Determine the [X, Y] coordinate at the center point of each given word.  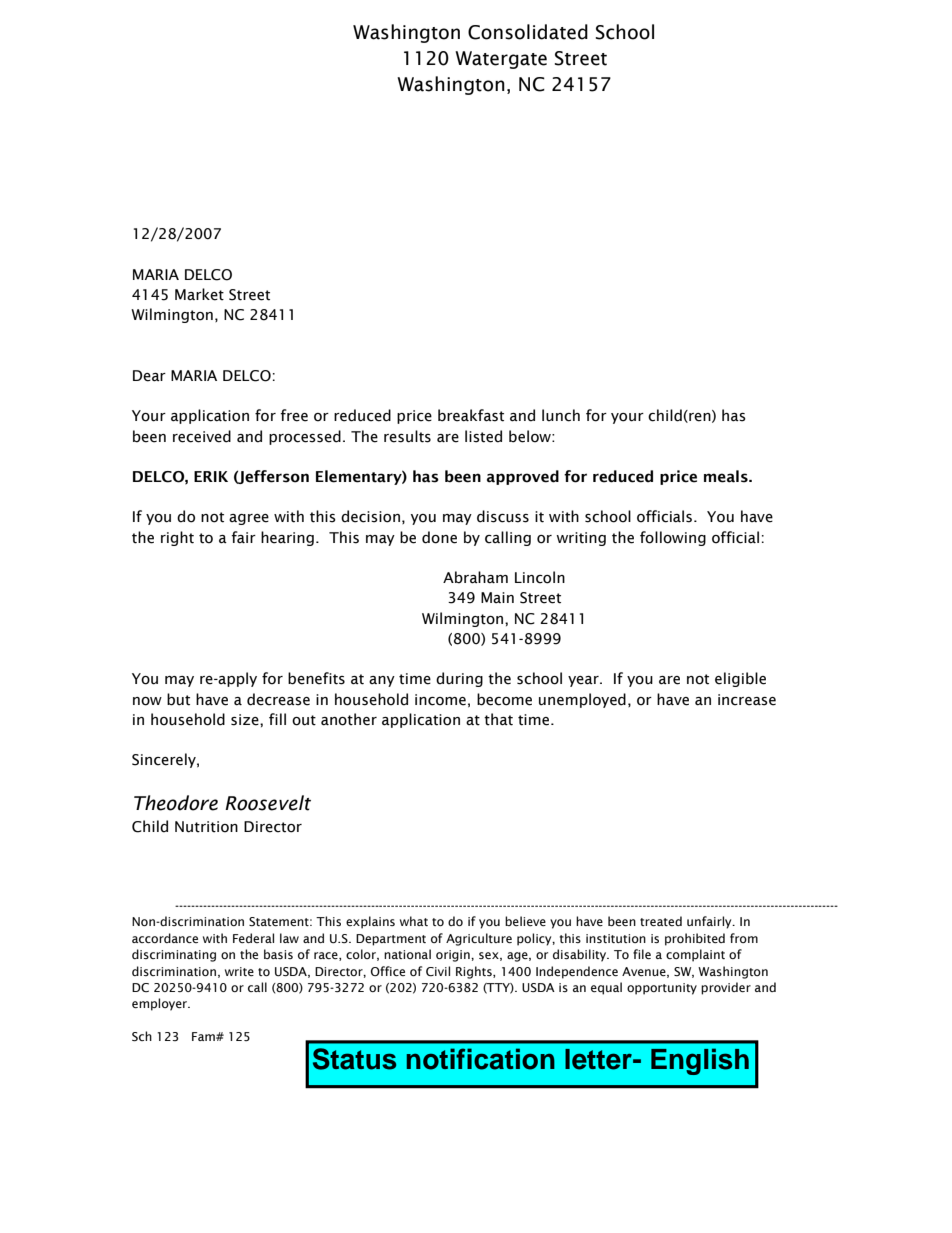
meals [727, 476]
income [440, 700]
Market [199, 294]
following [673, 538]
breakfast [471, 415]
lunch [561, 415]
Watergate [501, 60]
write [239, 971]
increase [747, 700]
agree [249, 519]
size [246, 720]
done [439, 537]
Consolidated [528, 32]
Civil [438, 971]
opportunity [662, 989]
